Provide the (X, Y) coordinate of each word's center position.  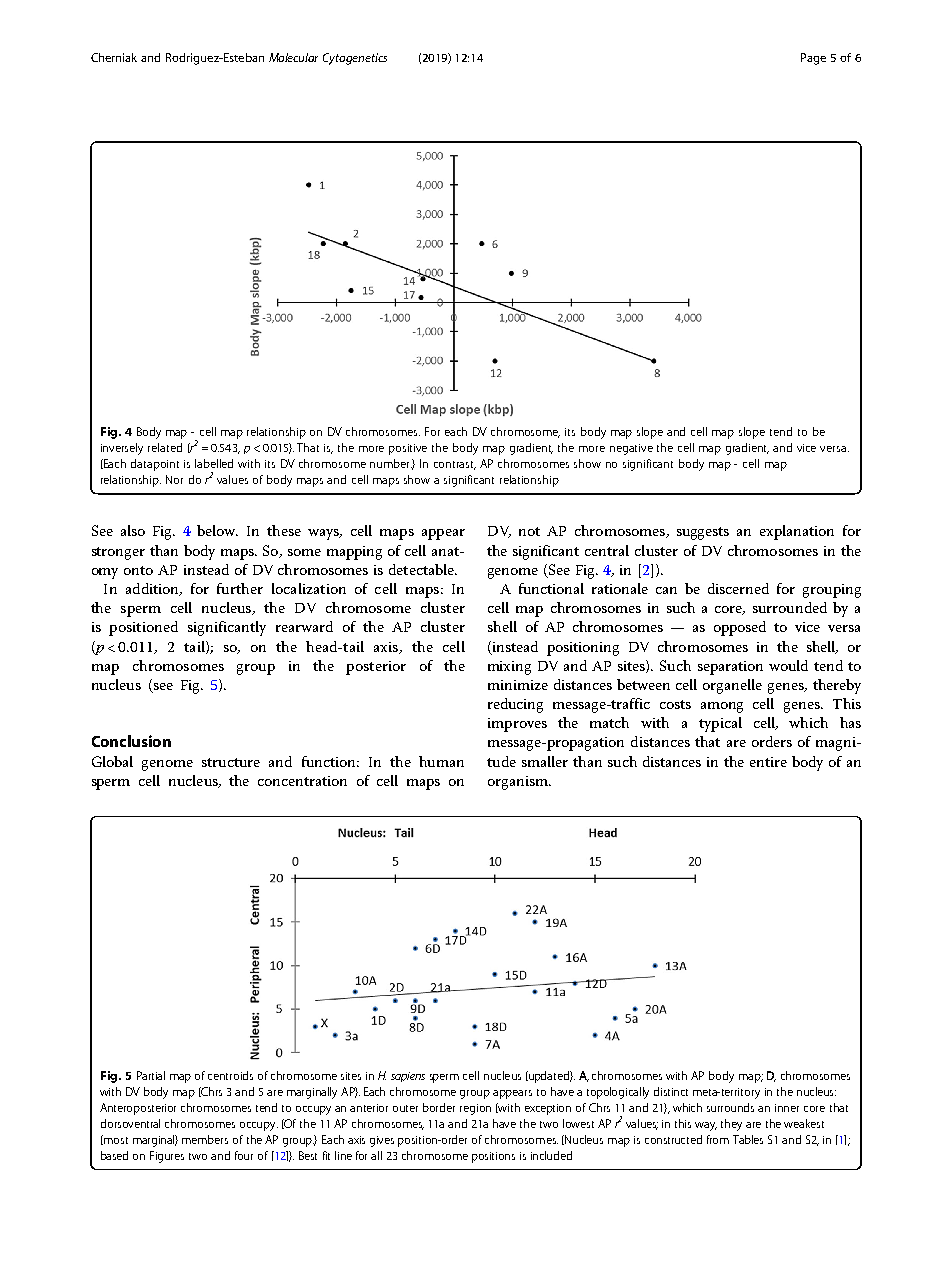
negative (631, 449)
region (475, 1109)
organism (519, 783)
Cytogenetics (355, 59)
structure (231, 762)
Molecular (293, 57)
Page (813, 59)
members (205, 1139)
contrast (455, 465)
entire (768, 762)
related (165, 447)
